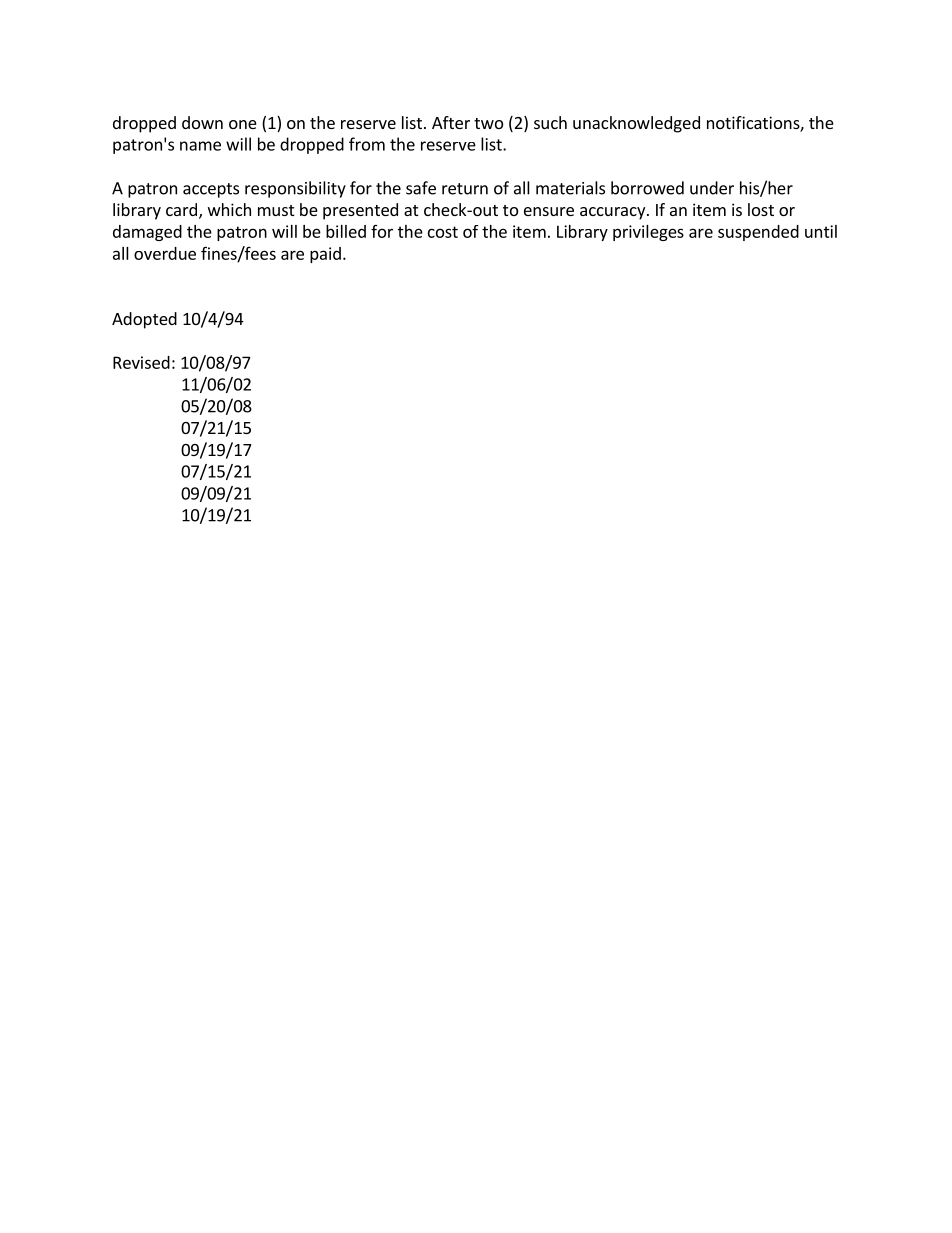 This screenshot has width=952, height=1233. Describe the element at coordinates (165, 253) in the screenshot. I see `overdue` at that location.
